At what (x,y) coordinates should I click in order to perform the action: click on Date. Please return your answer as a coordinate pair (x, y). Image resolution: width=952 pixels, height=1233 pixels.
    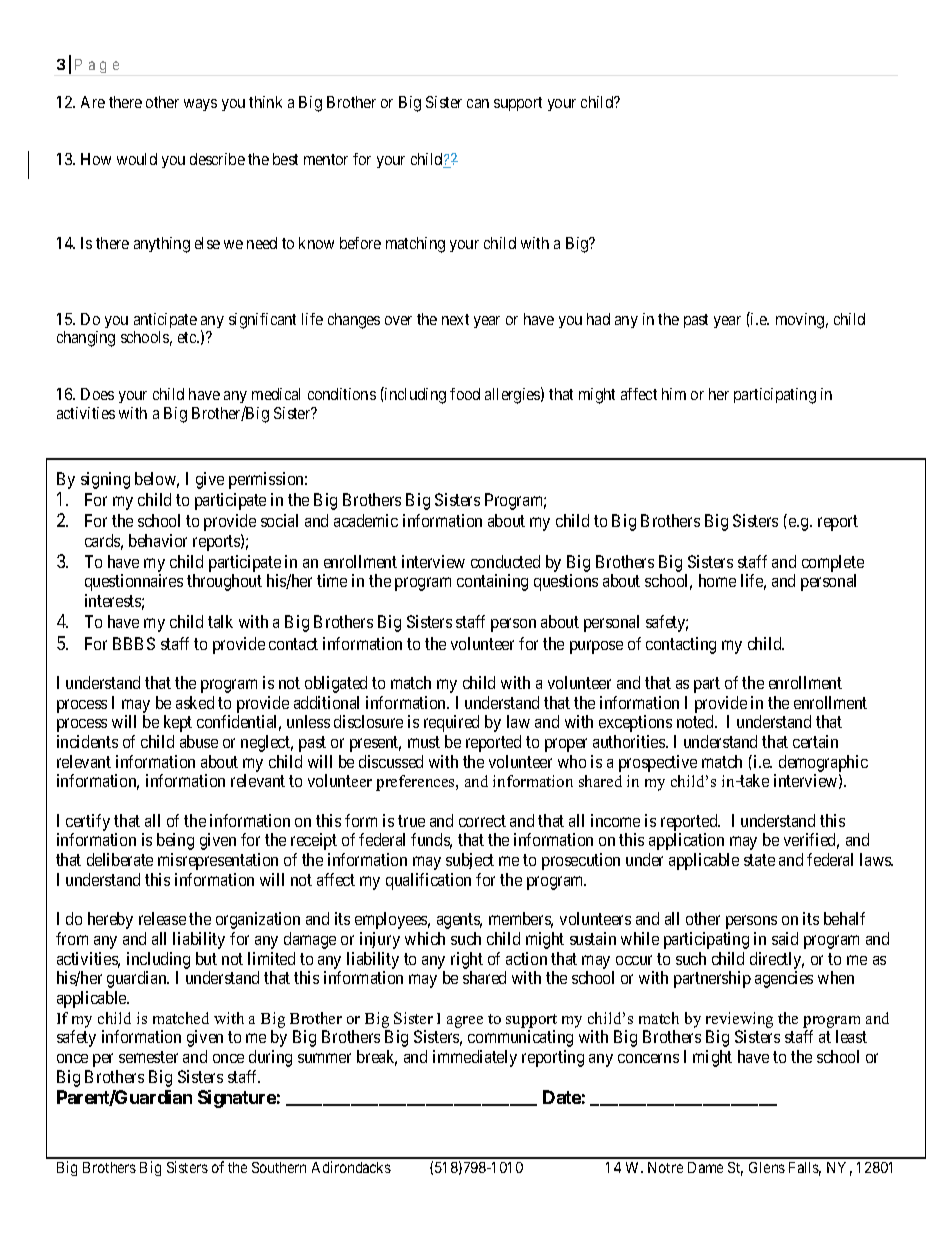
    Looking at the image, I should click on (562, 1097).
